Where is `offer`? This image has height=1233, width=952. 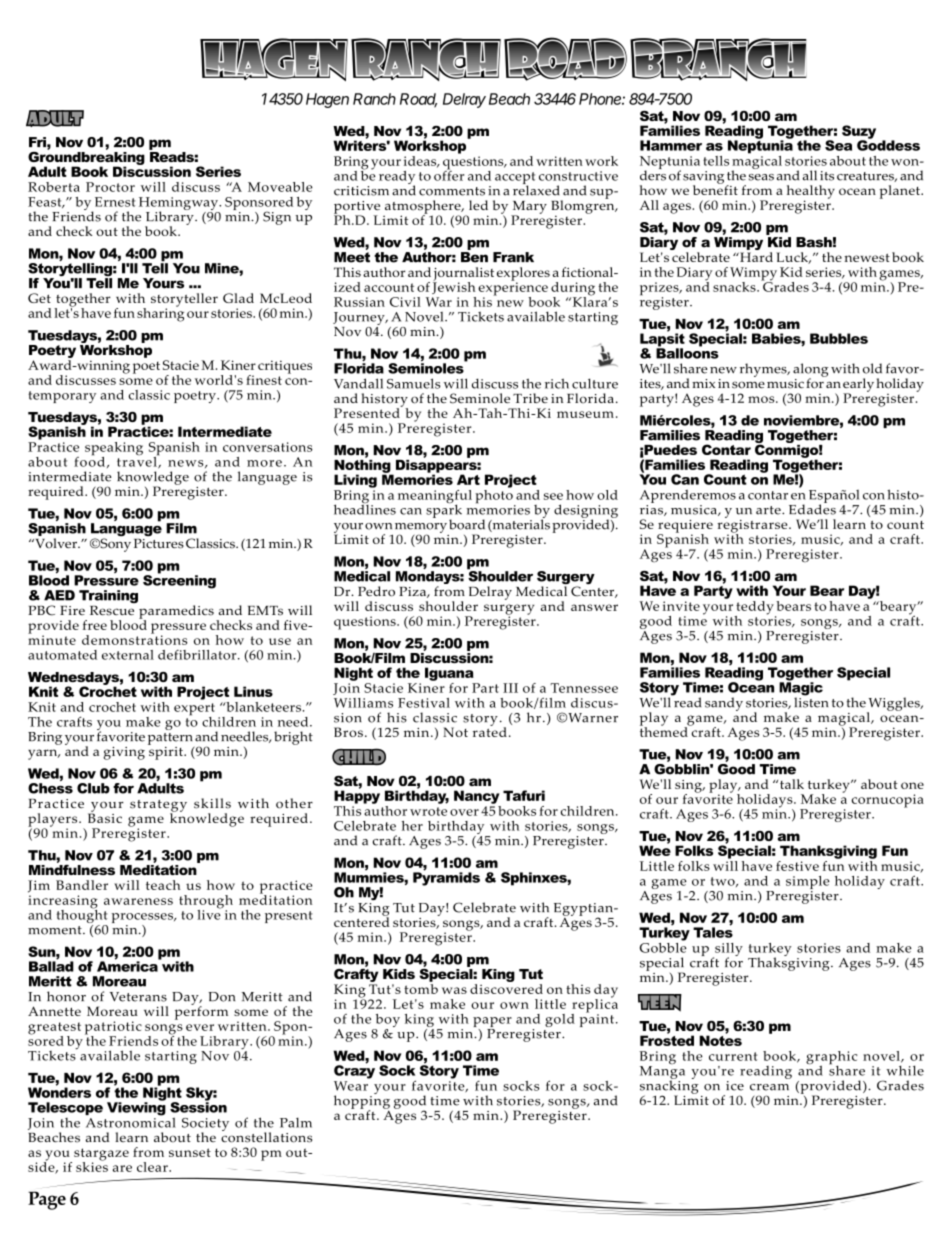
offer is located at coordinates (449, 174).
